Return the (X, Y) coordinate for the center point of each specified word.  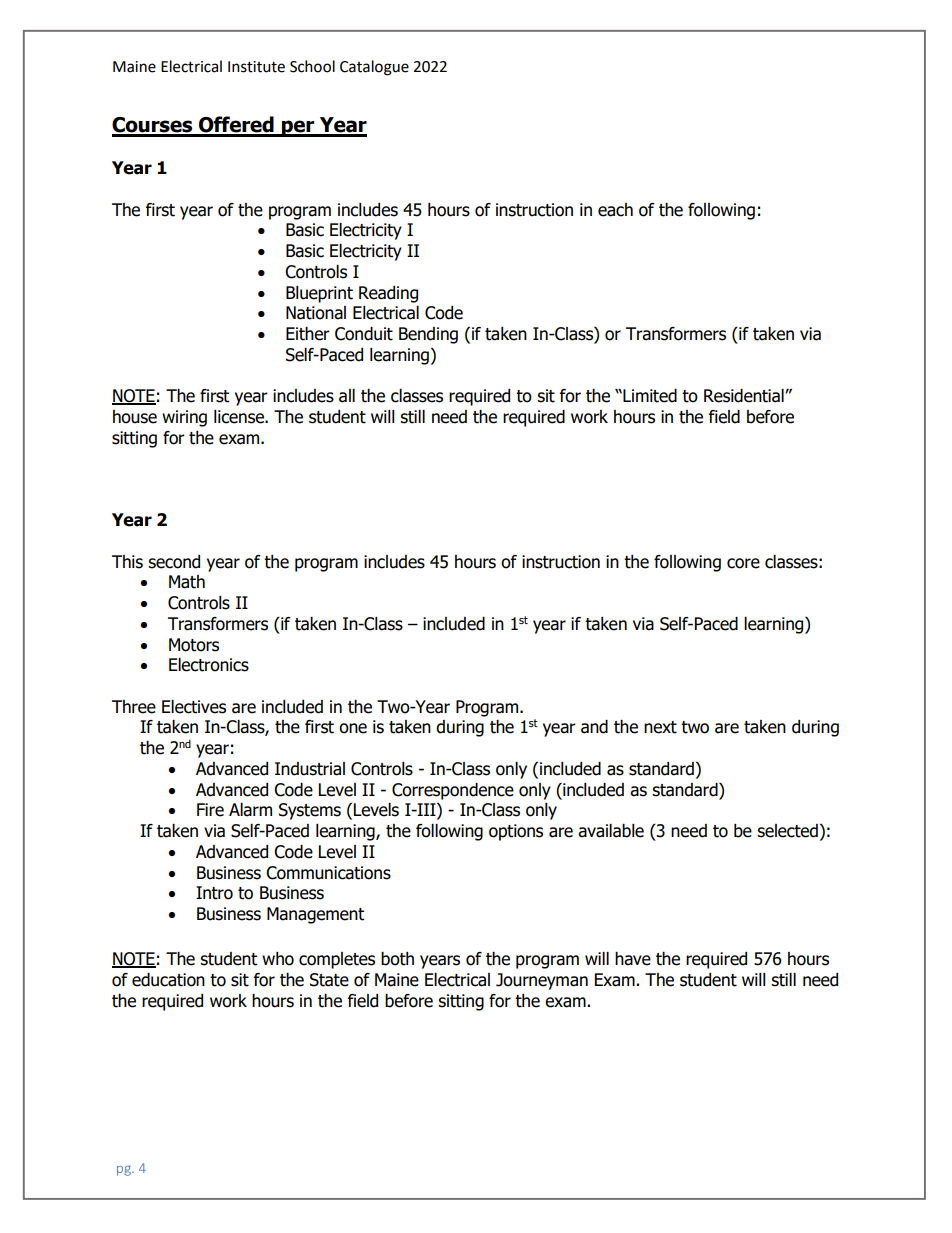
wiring (184, 418)
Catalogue (374, 68)
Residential (745, 396)
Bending (428, 335)
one (353, 728)
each (615, 210)
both (397, 959)
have (633, 959)
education (168, 980)
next (660, 727)
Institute (256, 67)
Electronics (209, 665)
